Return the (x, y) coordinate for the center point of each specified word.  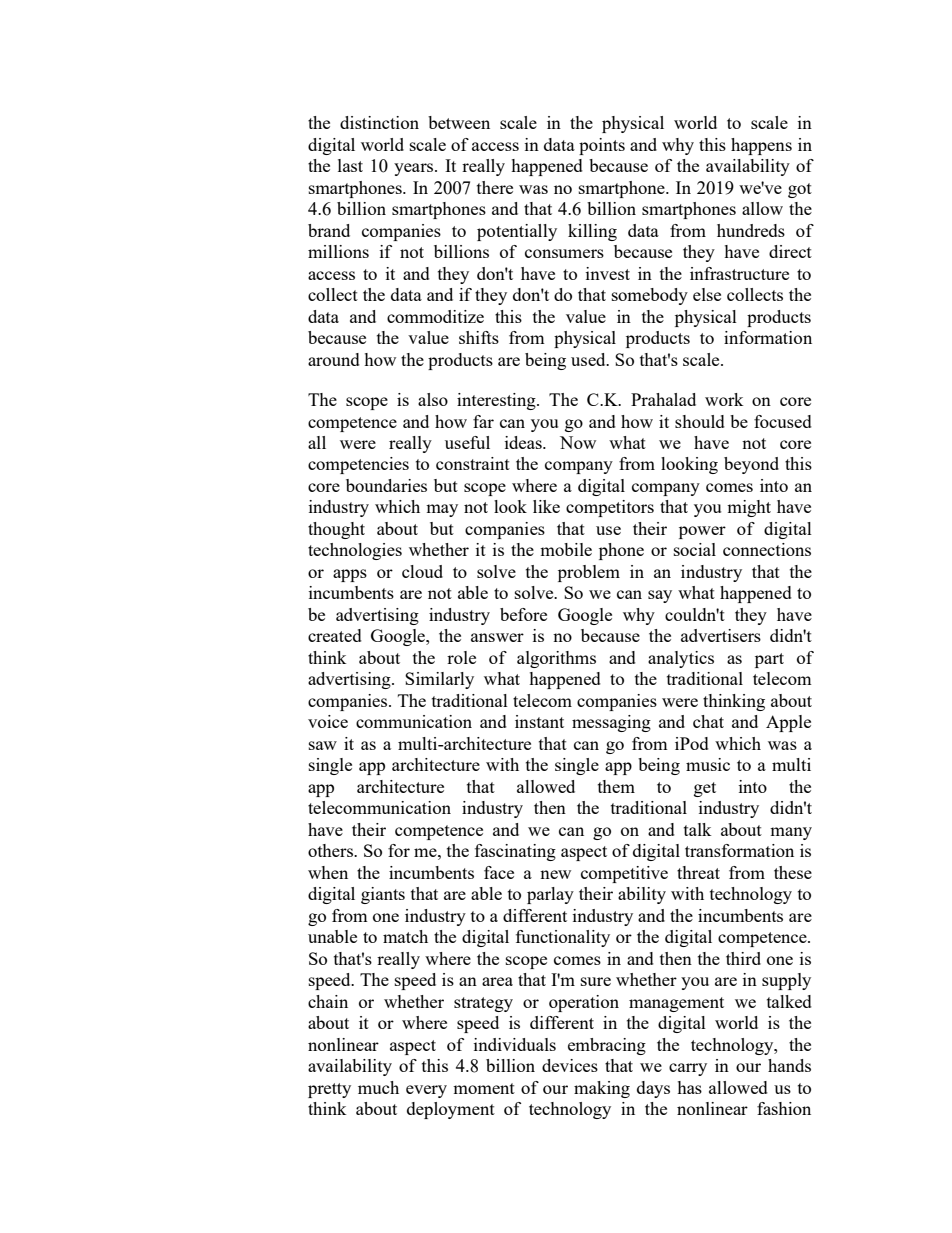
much (378, 1087)
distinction (379, 122)
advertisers (721, 635)
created (335, 635)
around (334, 359)
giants (383, 895)
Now (578, 442)
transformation (739, 850)
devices (570, 1065)
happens (761, 146)
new (555, 874)
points (602, 146)
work (724, 399)
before (523, 614)
